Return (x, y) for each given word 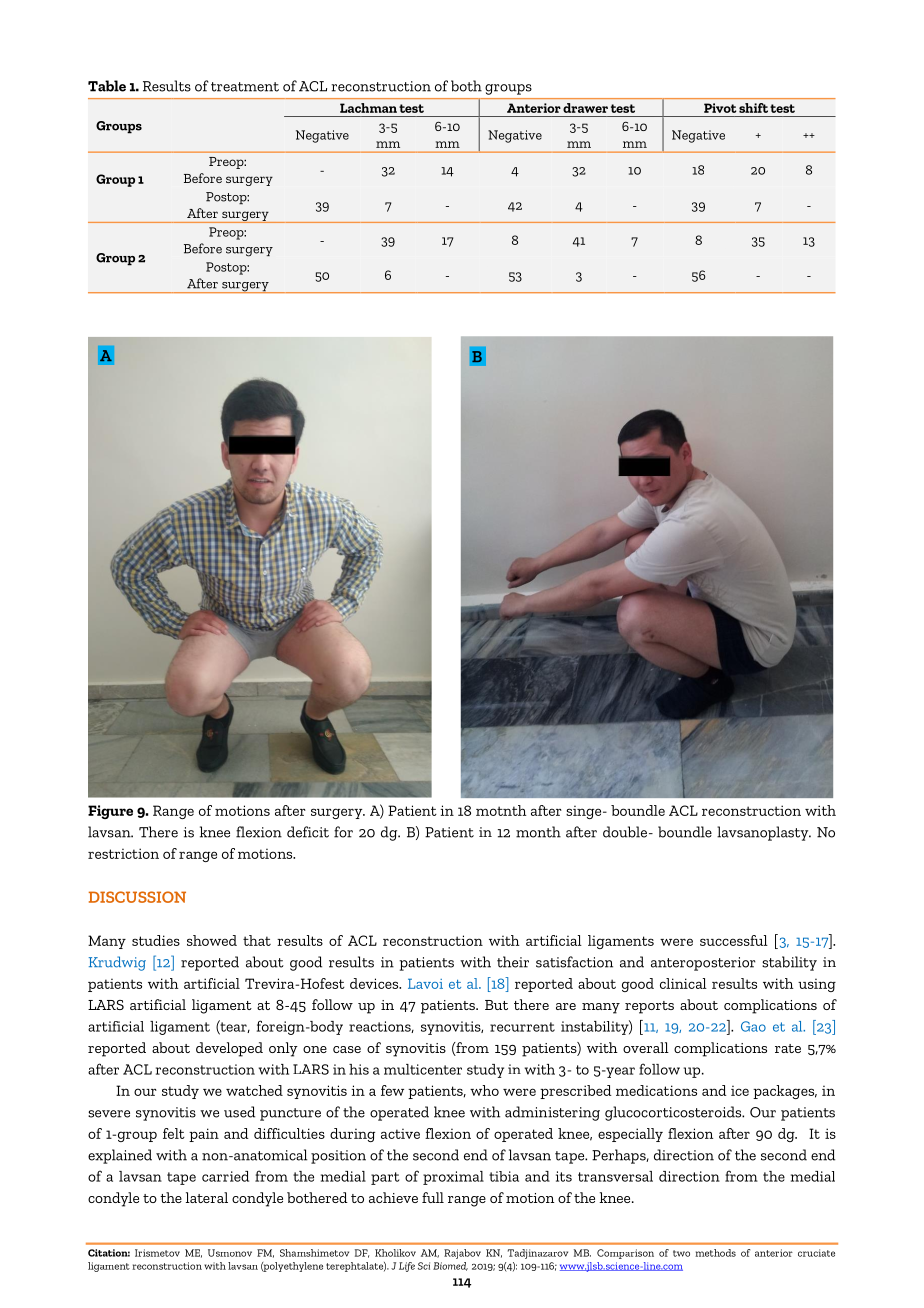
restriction (123, 853)
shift (753, 108)
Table (107, 86)
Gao (753, 1026)
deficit (308, 832)
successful (734, 940)
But (496, 1005)
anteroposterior (703, 964)
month (538, 832)
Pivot (720, 108)
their (513, 962)
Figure (110, 812)
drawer (585, 108)
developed (229, 1049)
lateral (207, 1197)
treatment (245, 87)
